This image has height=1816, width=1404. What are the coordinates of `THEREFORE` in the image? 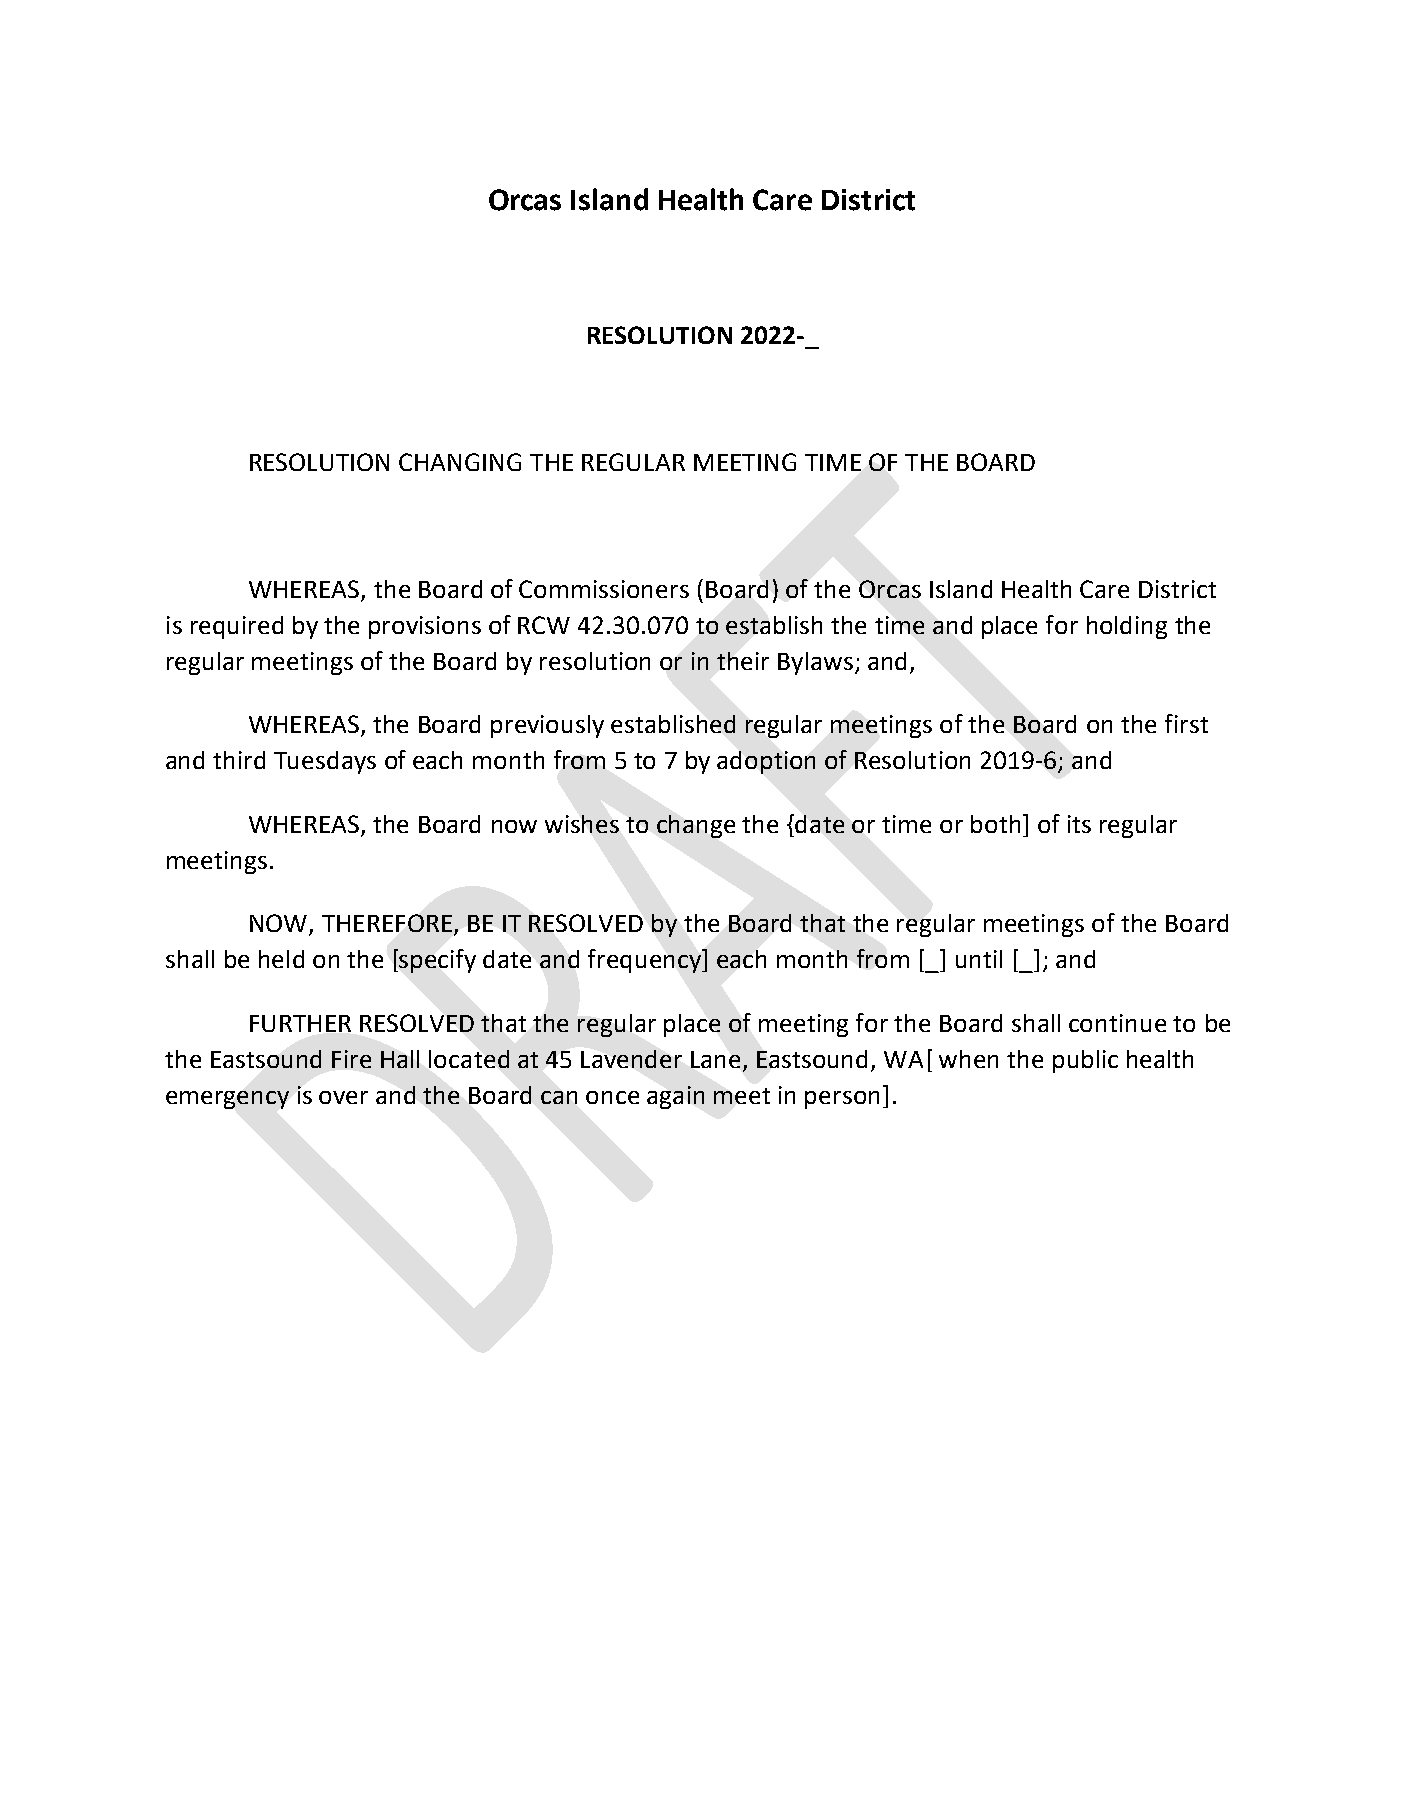 It's located at (387, 923).
